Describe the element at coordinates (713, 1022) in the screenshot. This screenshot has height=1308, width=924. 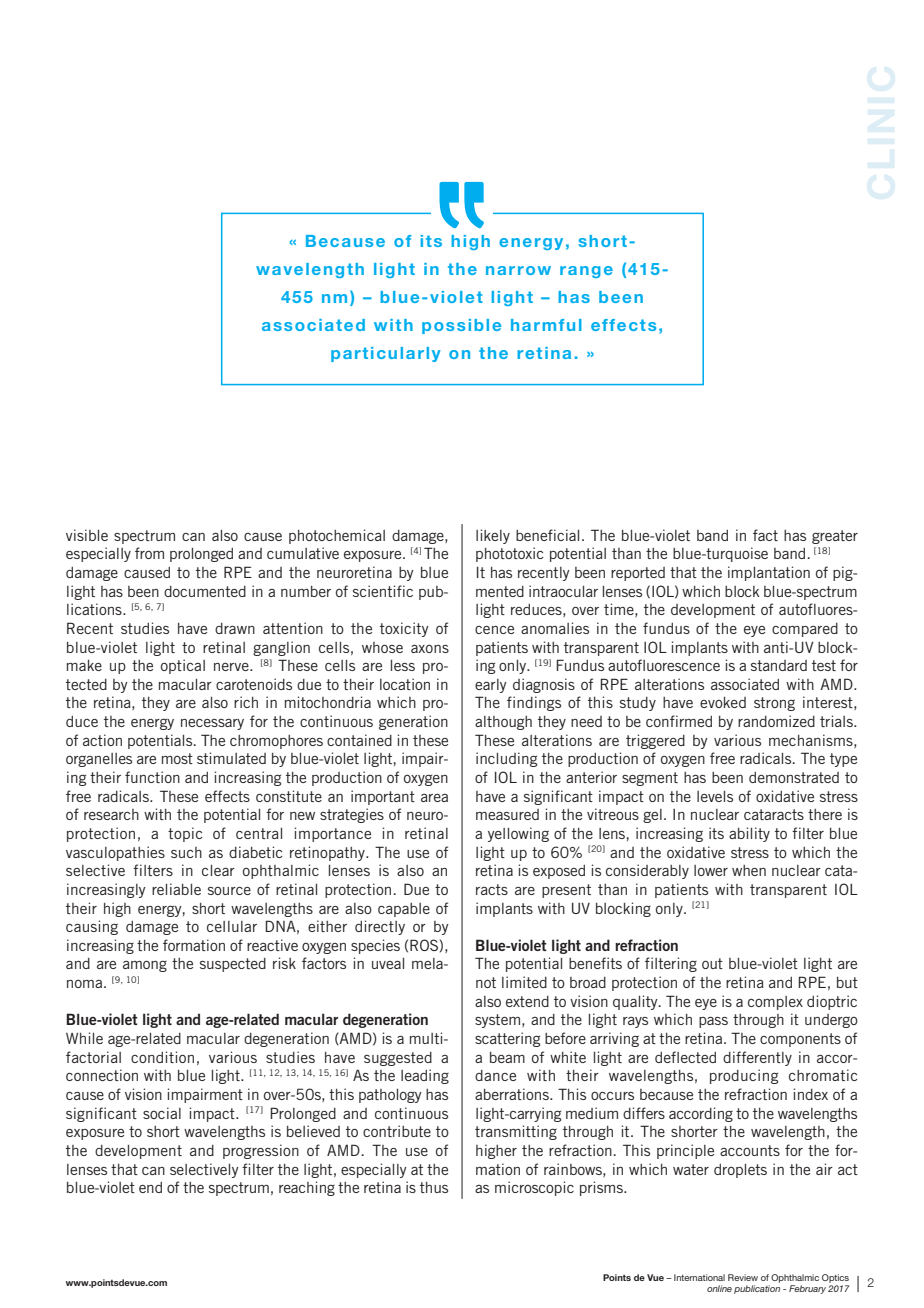
I see `pass` at that location.
